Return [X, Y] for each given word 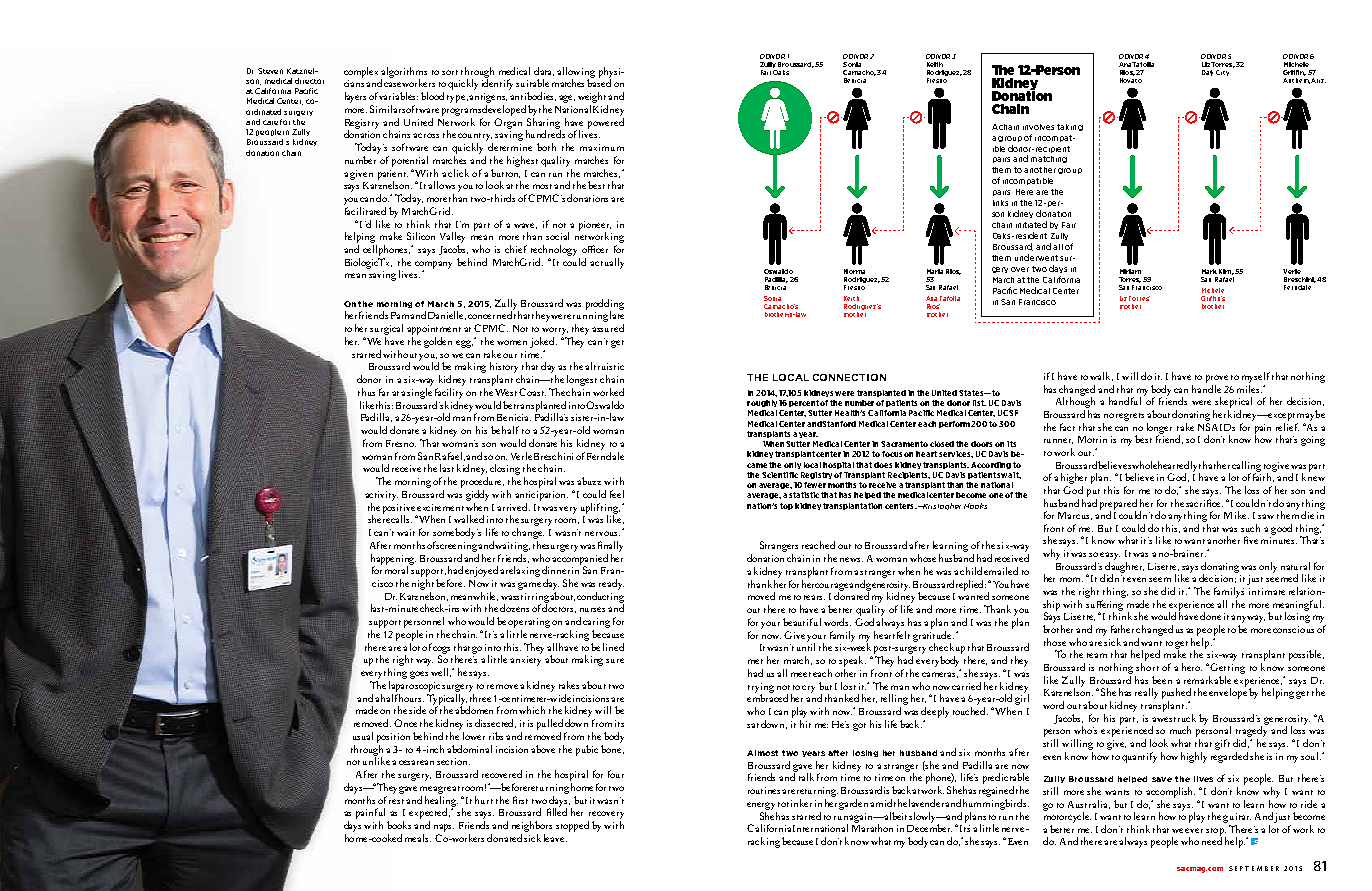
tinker [799, 803]
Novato [1131, 79]
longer [1159, 429]
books [399, 825]
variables [398, 96]
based [599, 82]
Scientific [780, 475]
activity [381, 496]
